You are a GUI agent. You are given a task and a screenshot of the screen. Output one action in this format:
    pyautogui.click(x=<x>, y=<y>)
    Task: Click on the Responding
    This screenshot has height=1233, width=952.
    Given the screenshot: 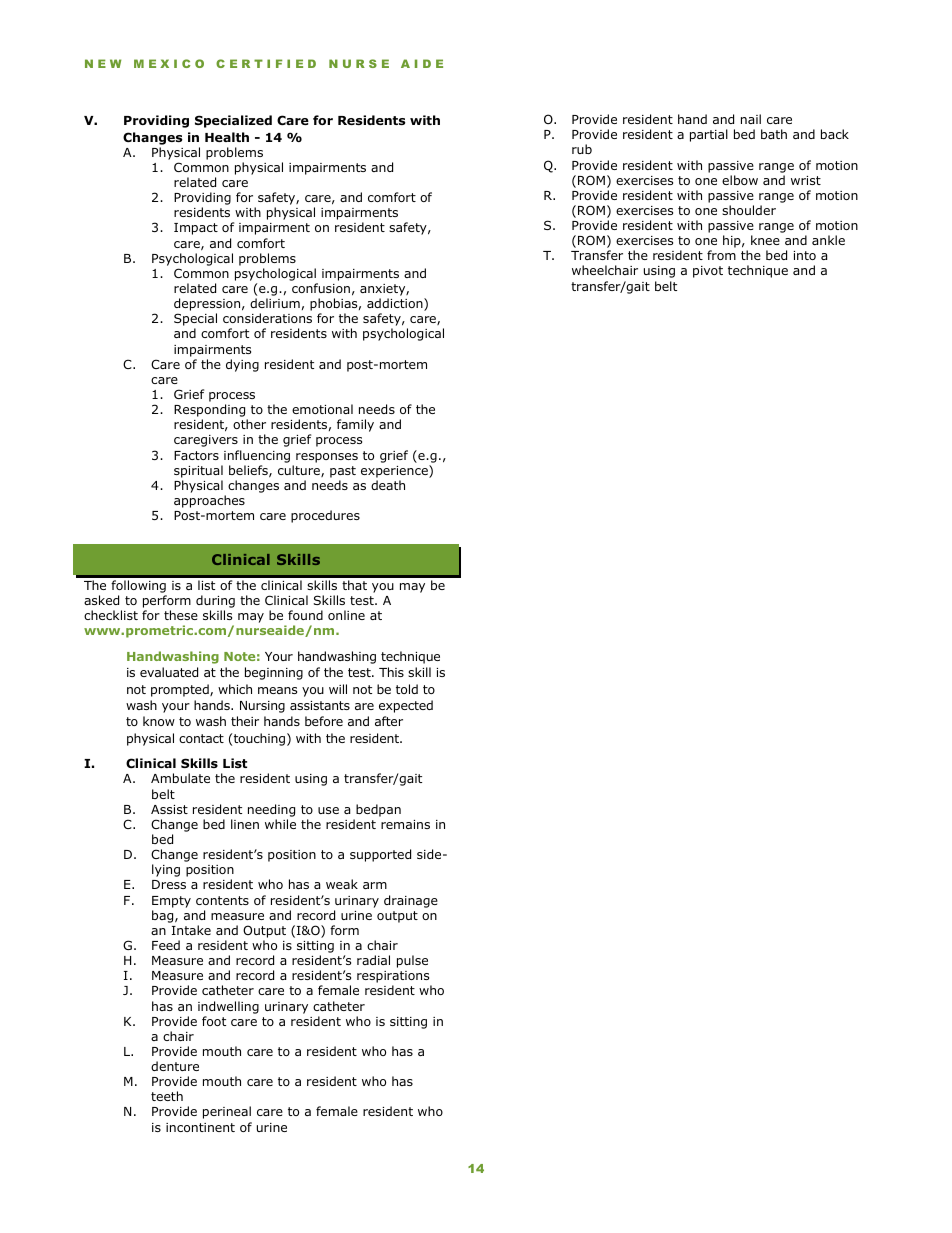 What is the action you would take?
    pyautogui.click(x=211, y=412)
